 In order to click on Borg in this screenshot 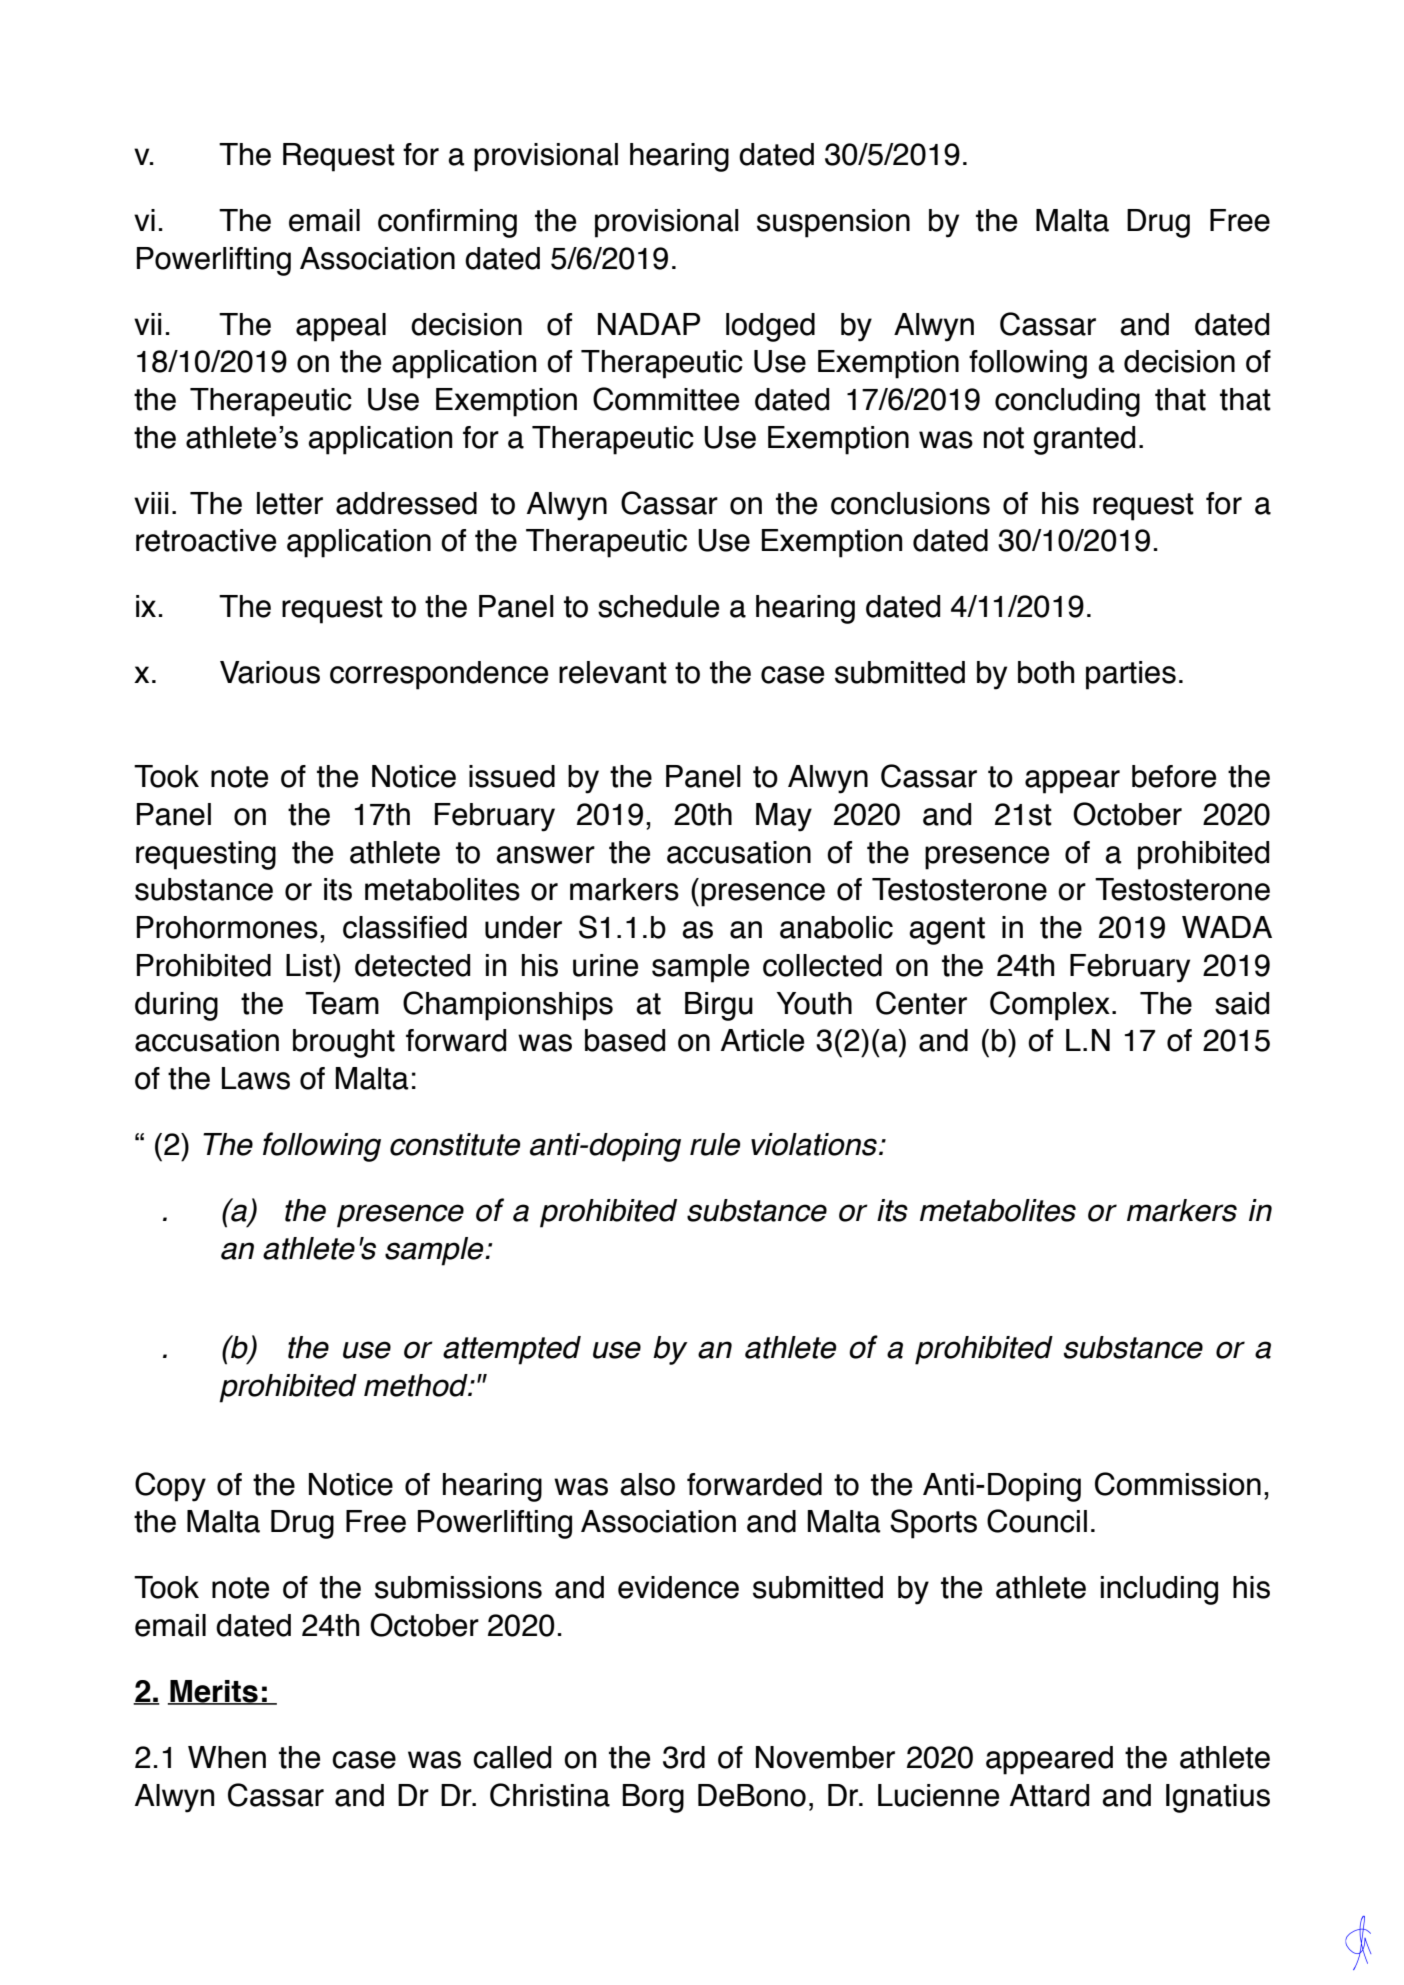, I will do `click(653, 1798)`.
